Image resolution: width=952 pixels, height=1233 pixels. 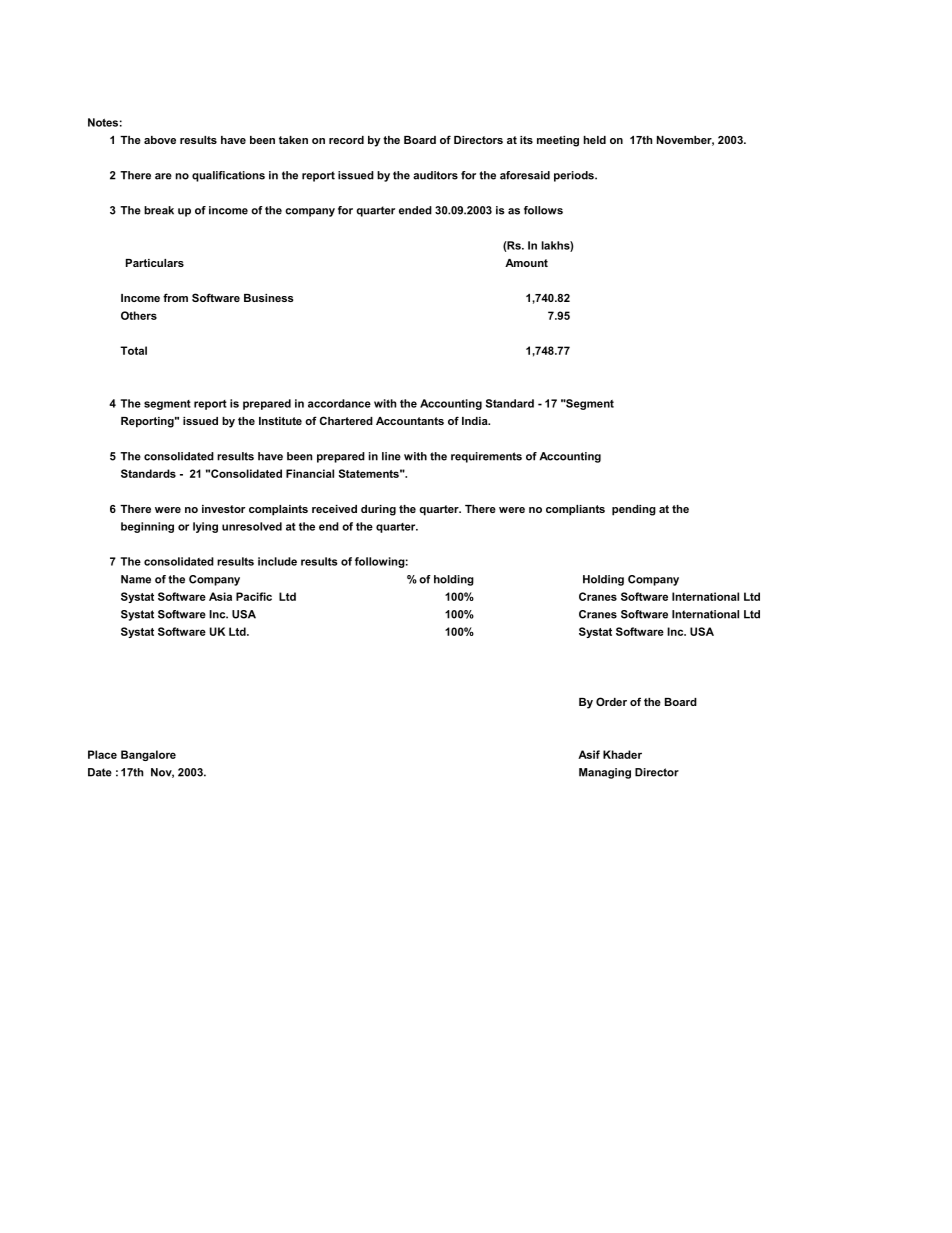 What do you see at coordinates (634, 510) in the image?
I see `pending` at bounding box center [634, 510].
